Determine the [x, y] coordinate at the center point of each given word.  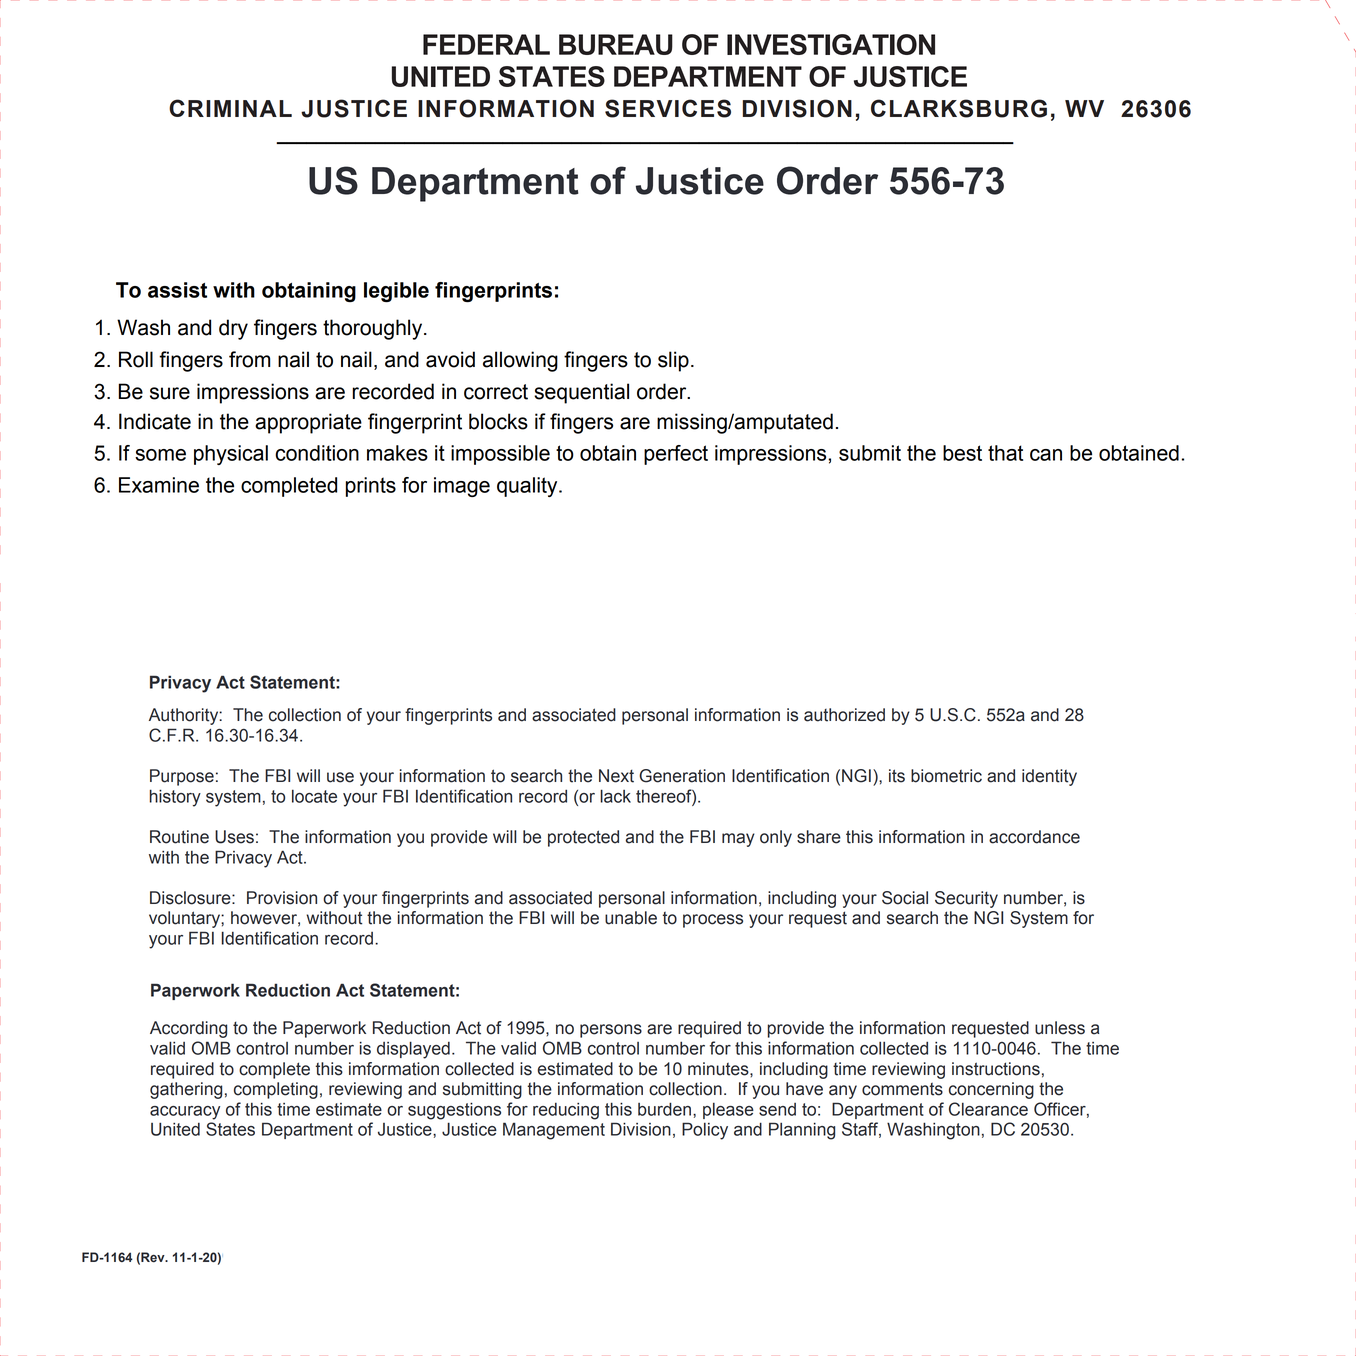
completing [276, 1090]
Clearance [988, 1109]
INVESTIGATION [831, 44]
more [676, 367]
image [462, 487]
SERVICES [668, 108]
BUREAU [616, 44]
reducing [566, 1111]
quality [528, 487]
